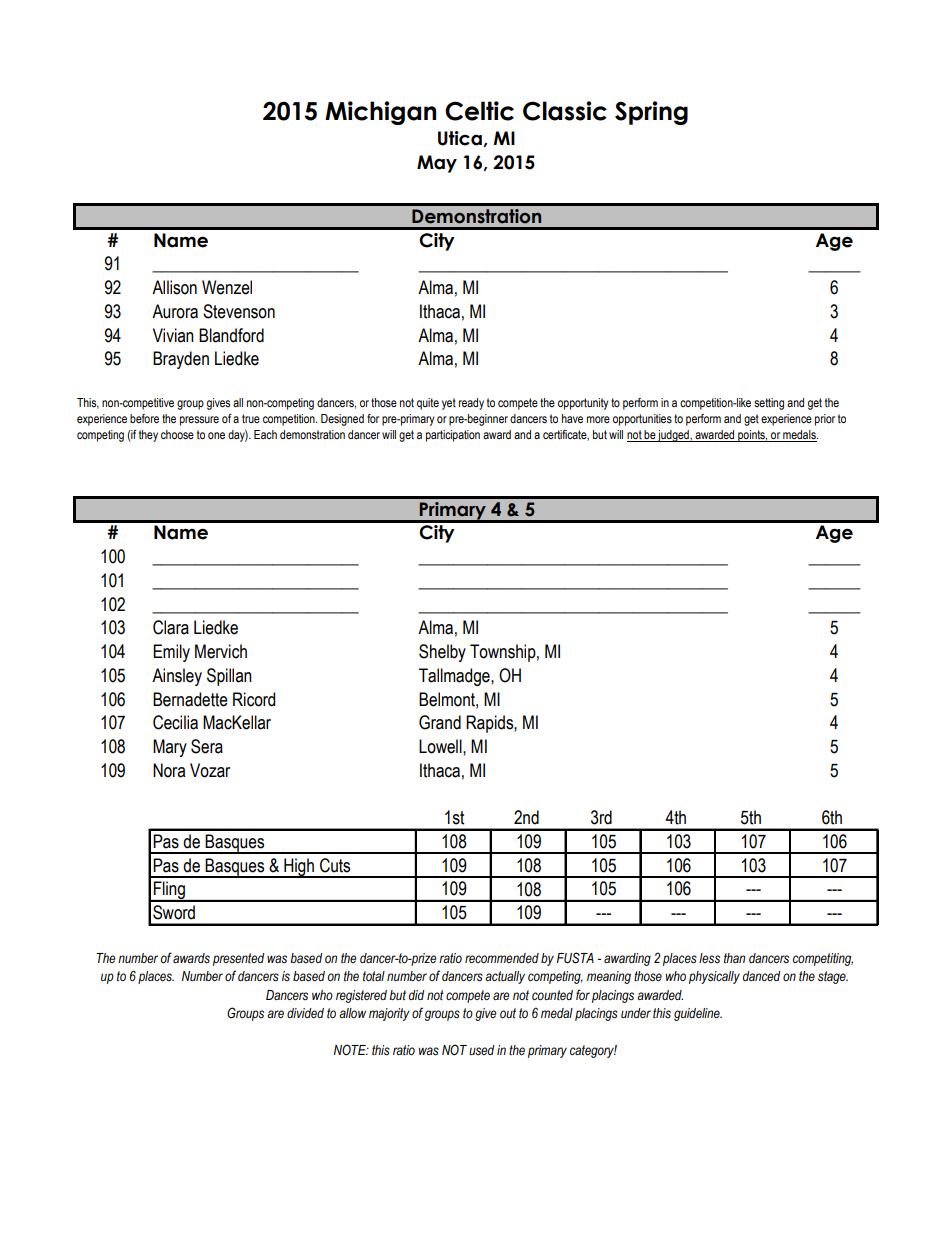 The width and height of the screenshot is (952, 1233). Describe the element at coordinates (769, 404) in the screenshot. I see `setting` at that location.
